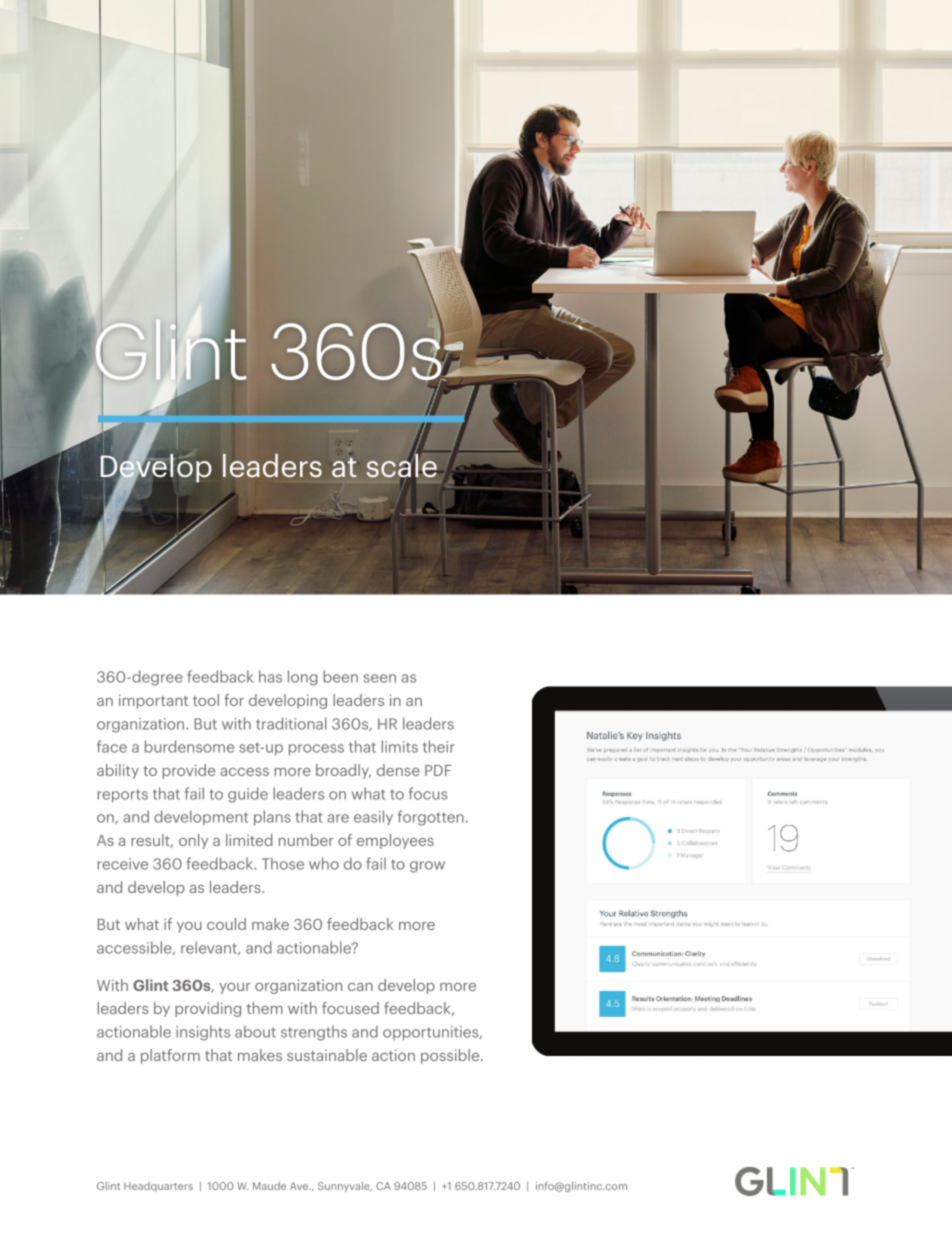  Describe the element at coordinates (158, 1187) in the document. I see `Headquarters` at that location.
